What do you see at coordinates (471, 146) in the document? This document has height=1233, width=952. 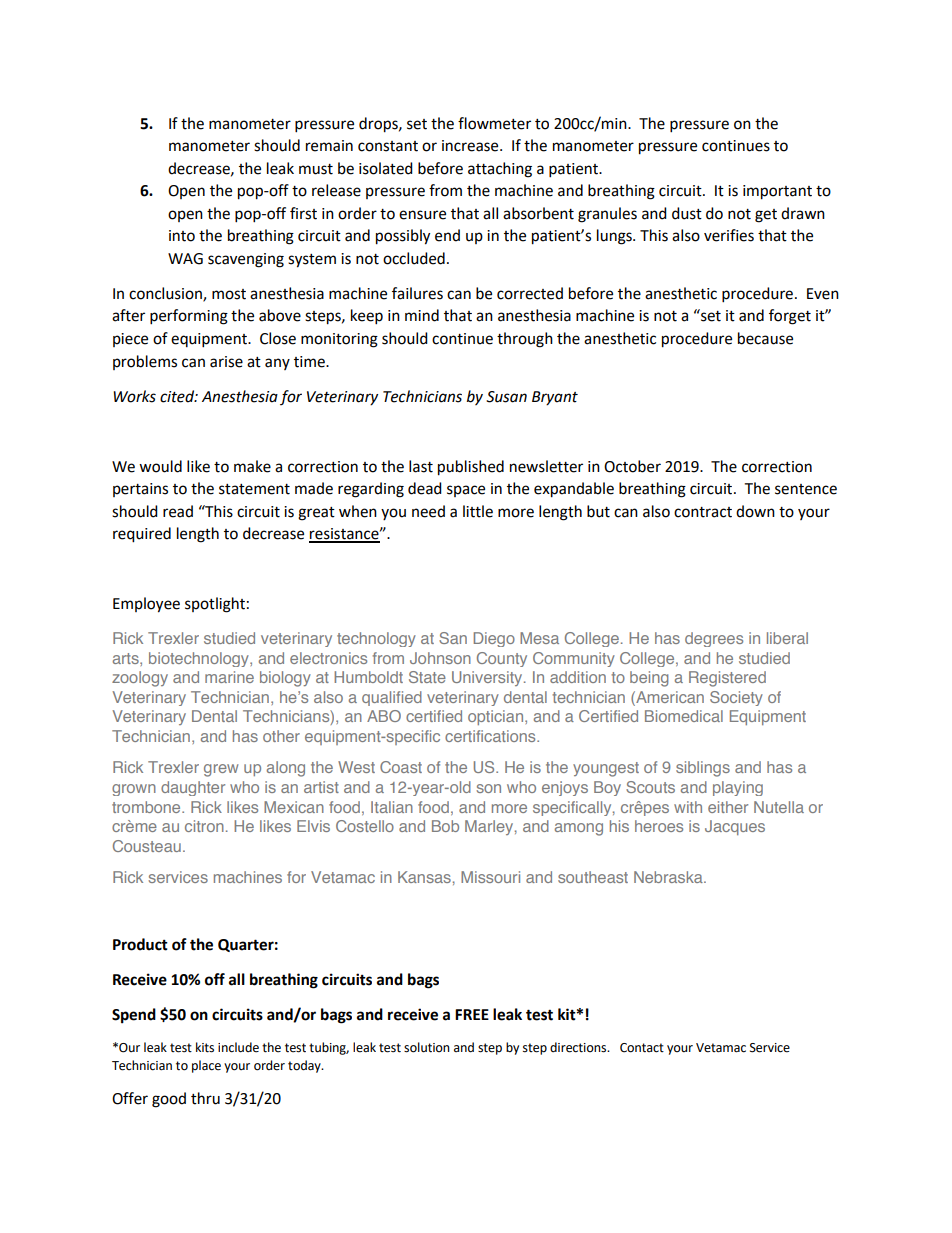 I see `increase` at bounding box center [471, 146].
